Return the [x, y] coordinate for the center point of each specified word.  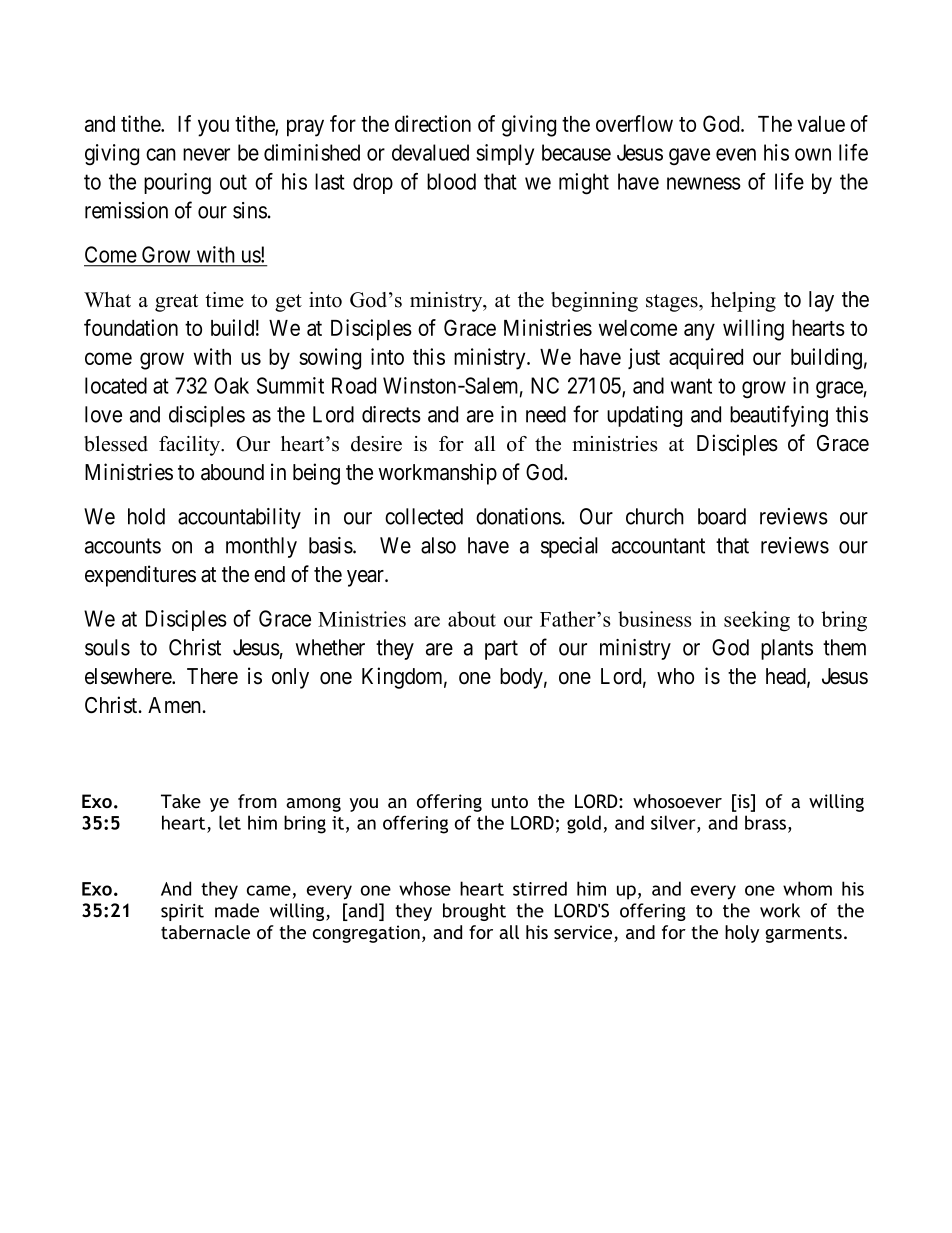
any [699, 332]
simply [505, 154]
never [206, 154]
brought [474, 912]
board [722, 516]
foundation [131, 327]
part [501, 650]
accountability [239, 518]
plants [787, 649]
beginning [594, 302]
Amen [174, 705]
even [736, 154]
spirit [182, 912]
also [438, 545]
